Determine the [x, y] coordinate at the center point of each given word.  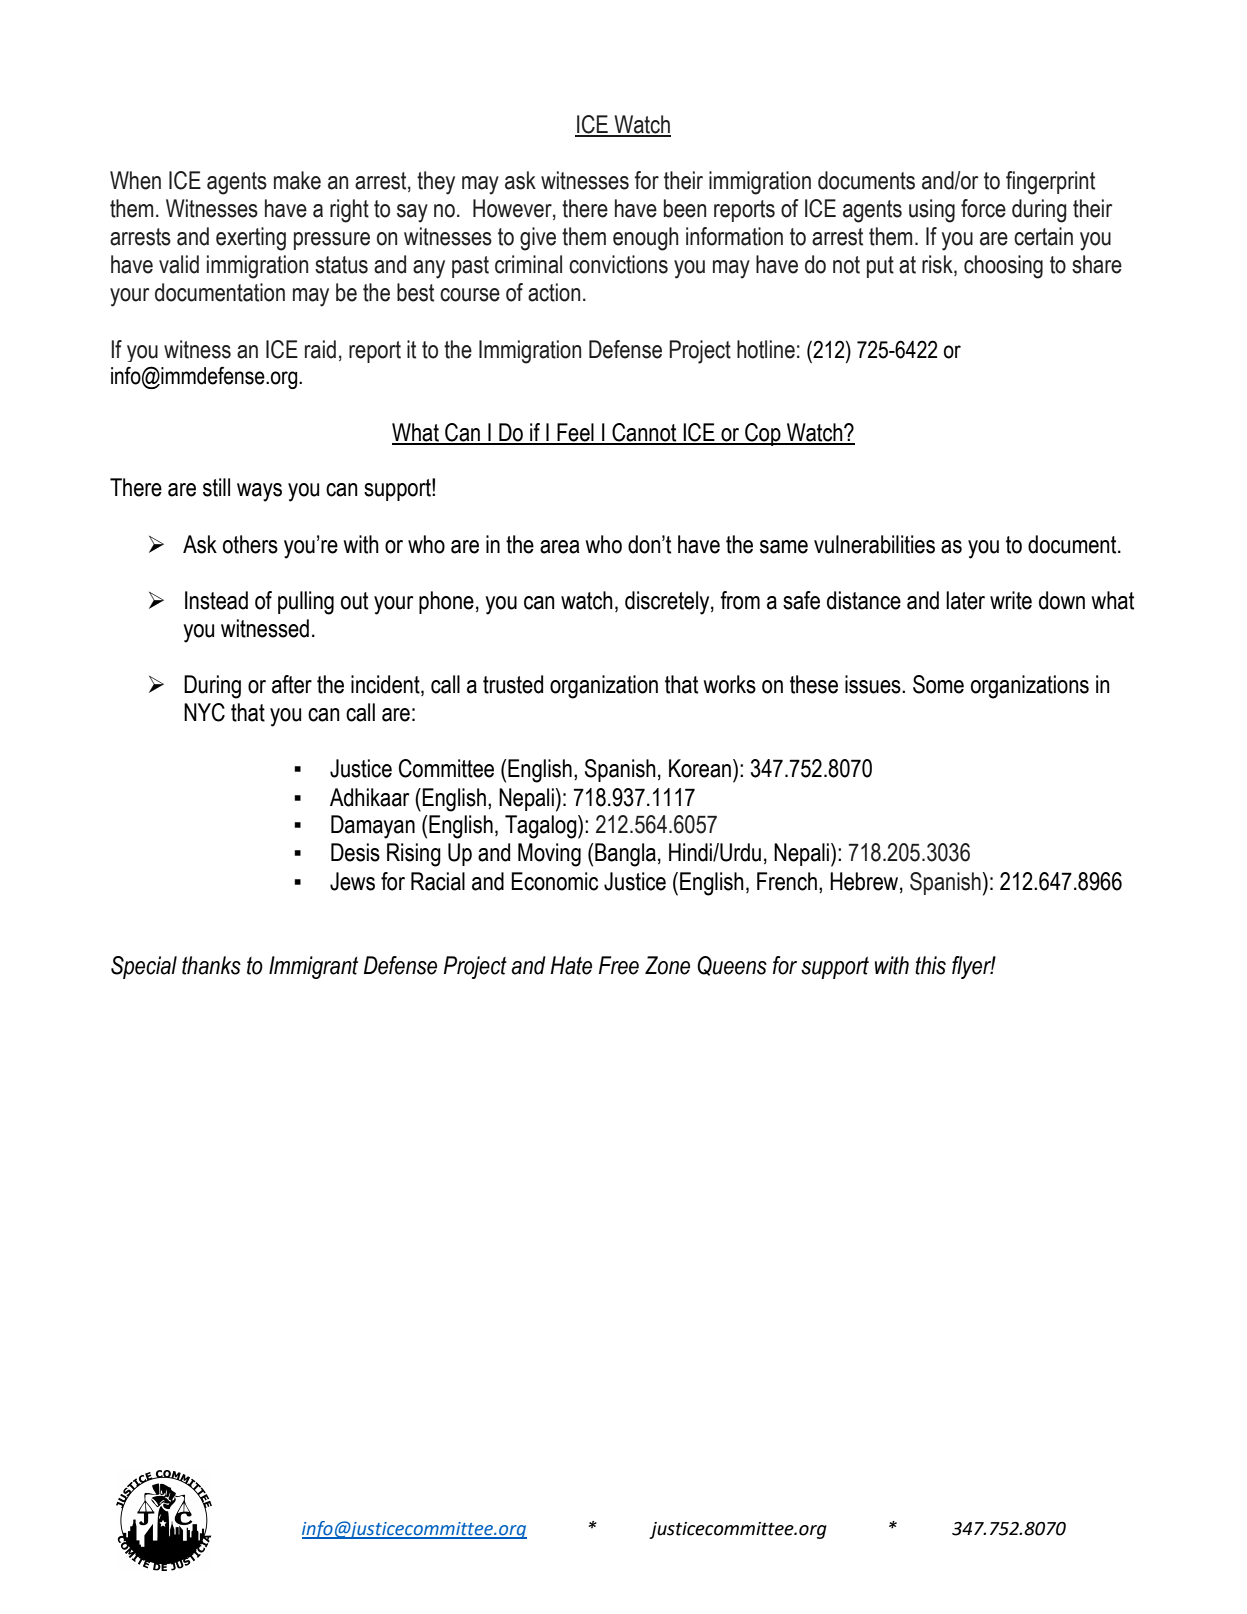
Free [619, 965]
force [983, 208]
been [685, 208]
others [250, 544]
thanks [211, 965]
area [560, 547]
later [965, 600]
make [297, 180]
